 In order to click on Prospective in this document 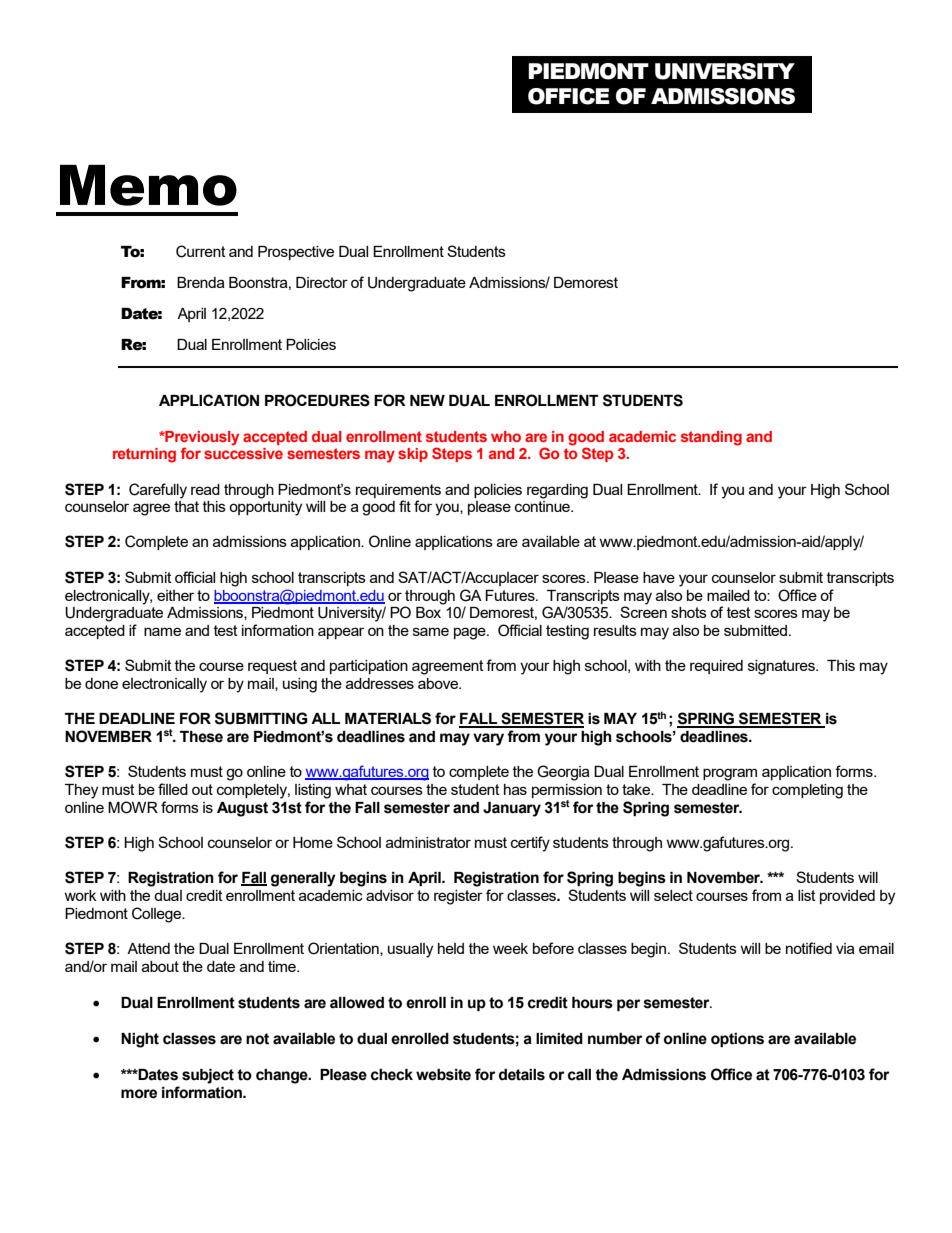, I will do `click(296, 253)`.
